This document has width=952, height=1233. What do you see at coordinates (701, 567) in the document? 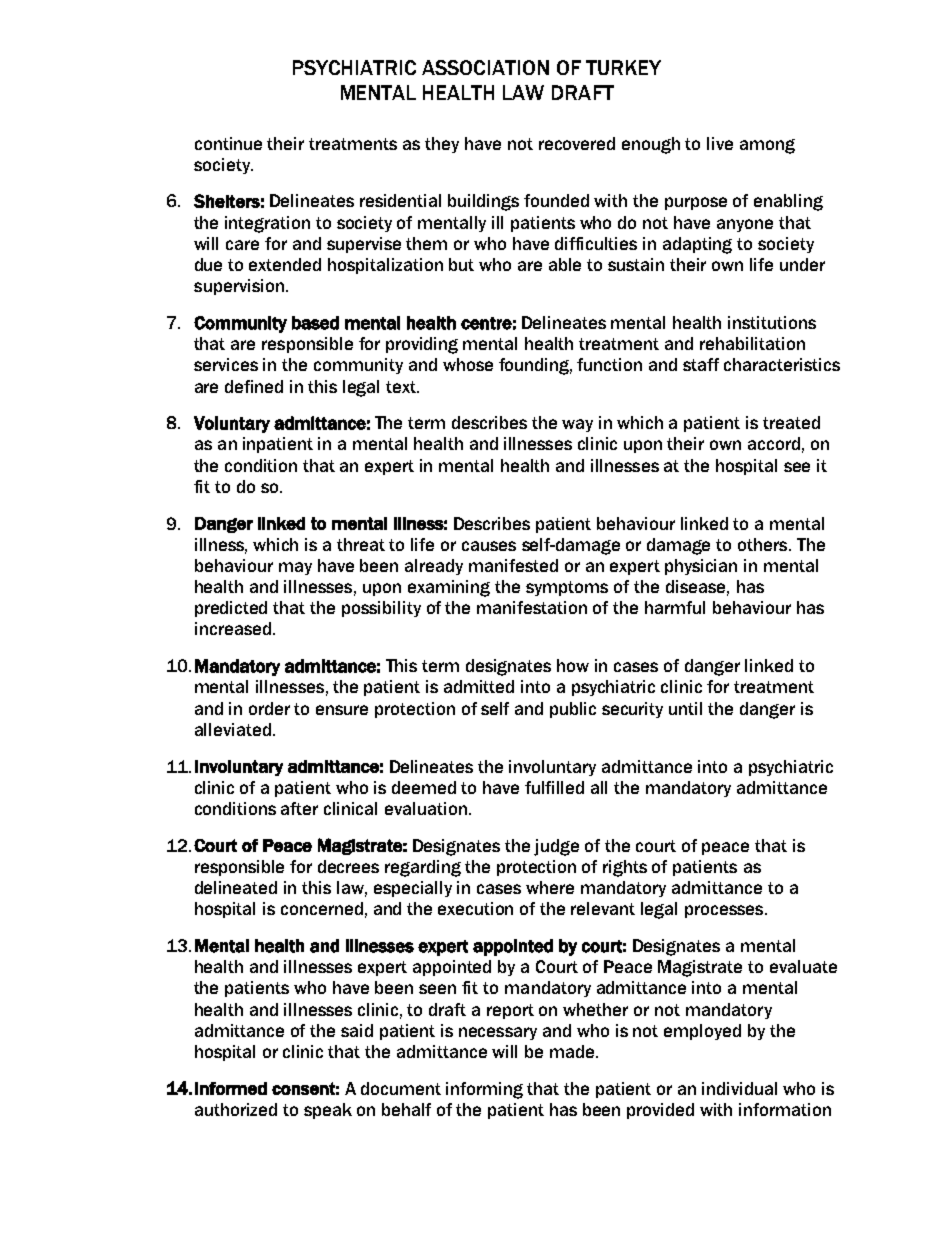
I see `physician` at bounding box center [701, 567].
